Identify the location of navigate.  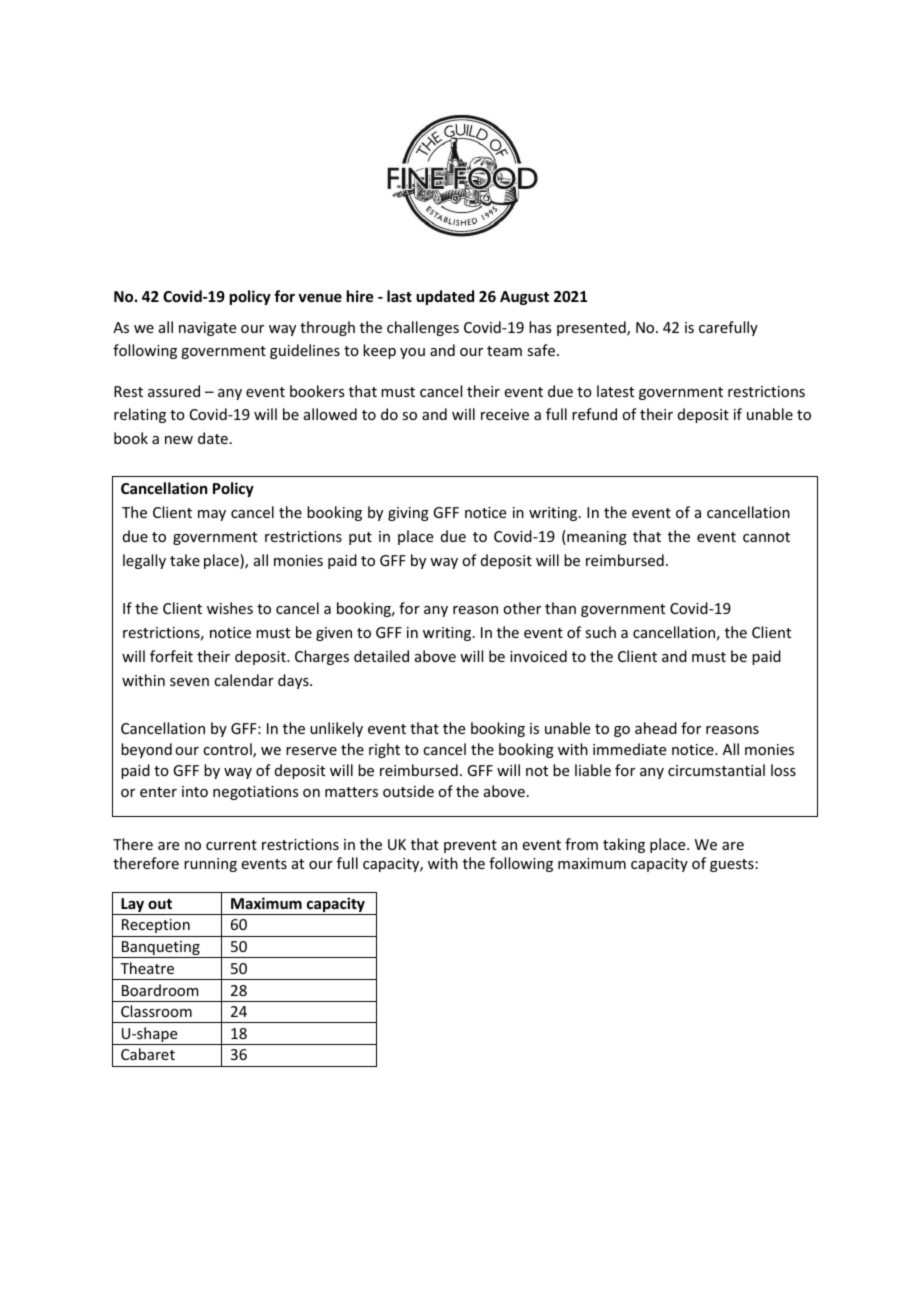
(207, 329).
